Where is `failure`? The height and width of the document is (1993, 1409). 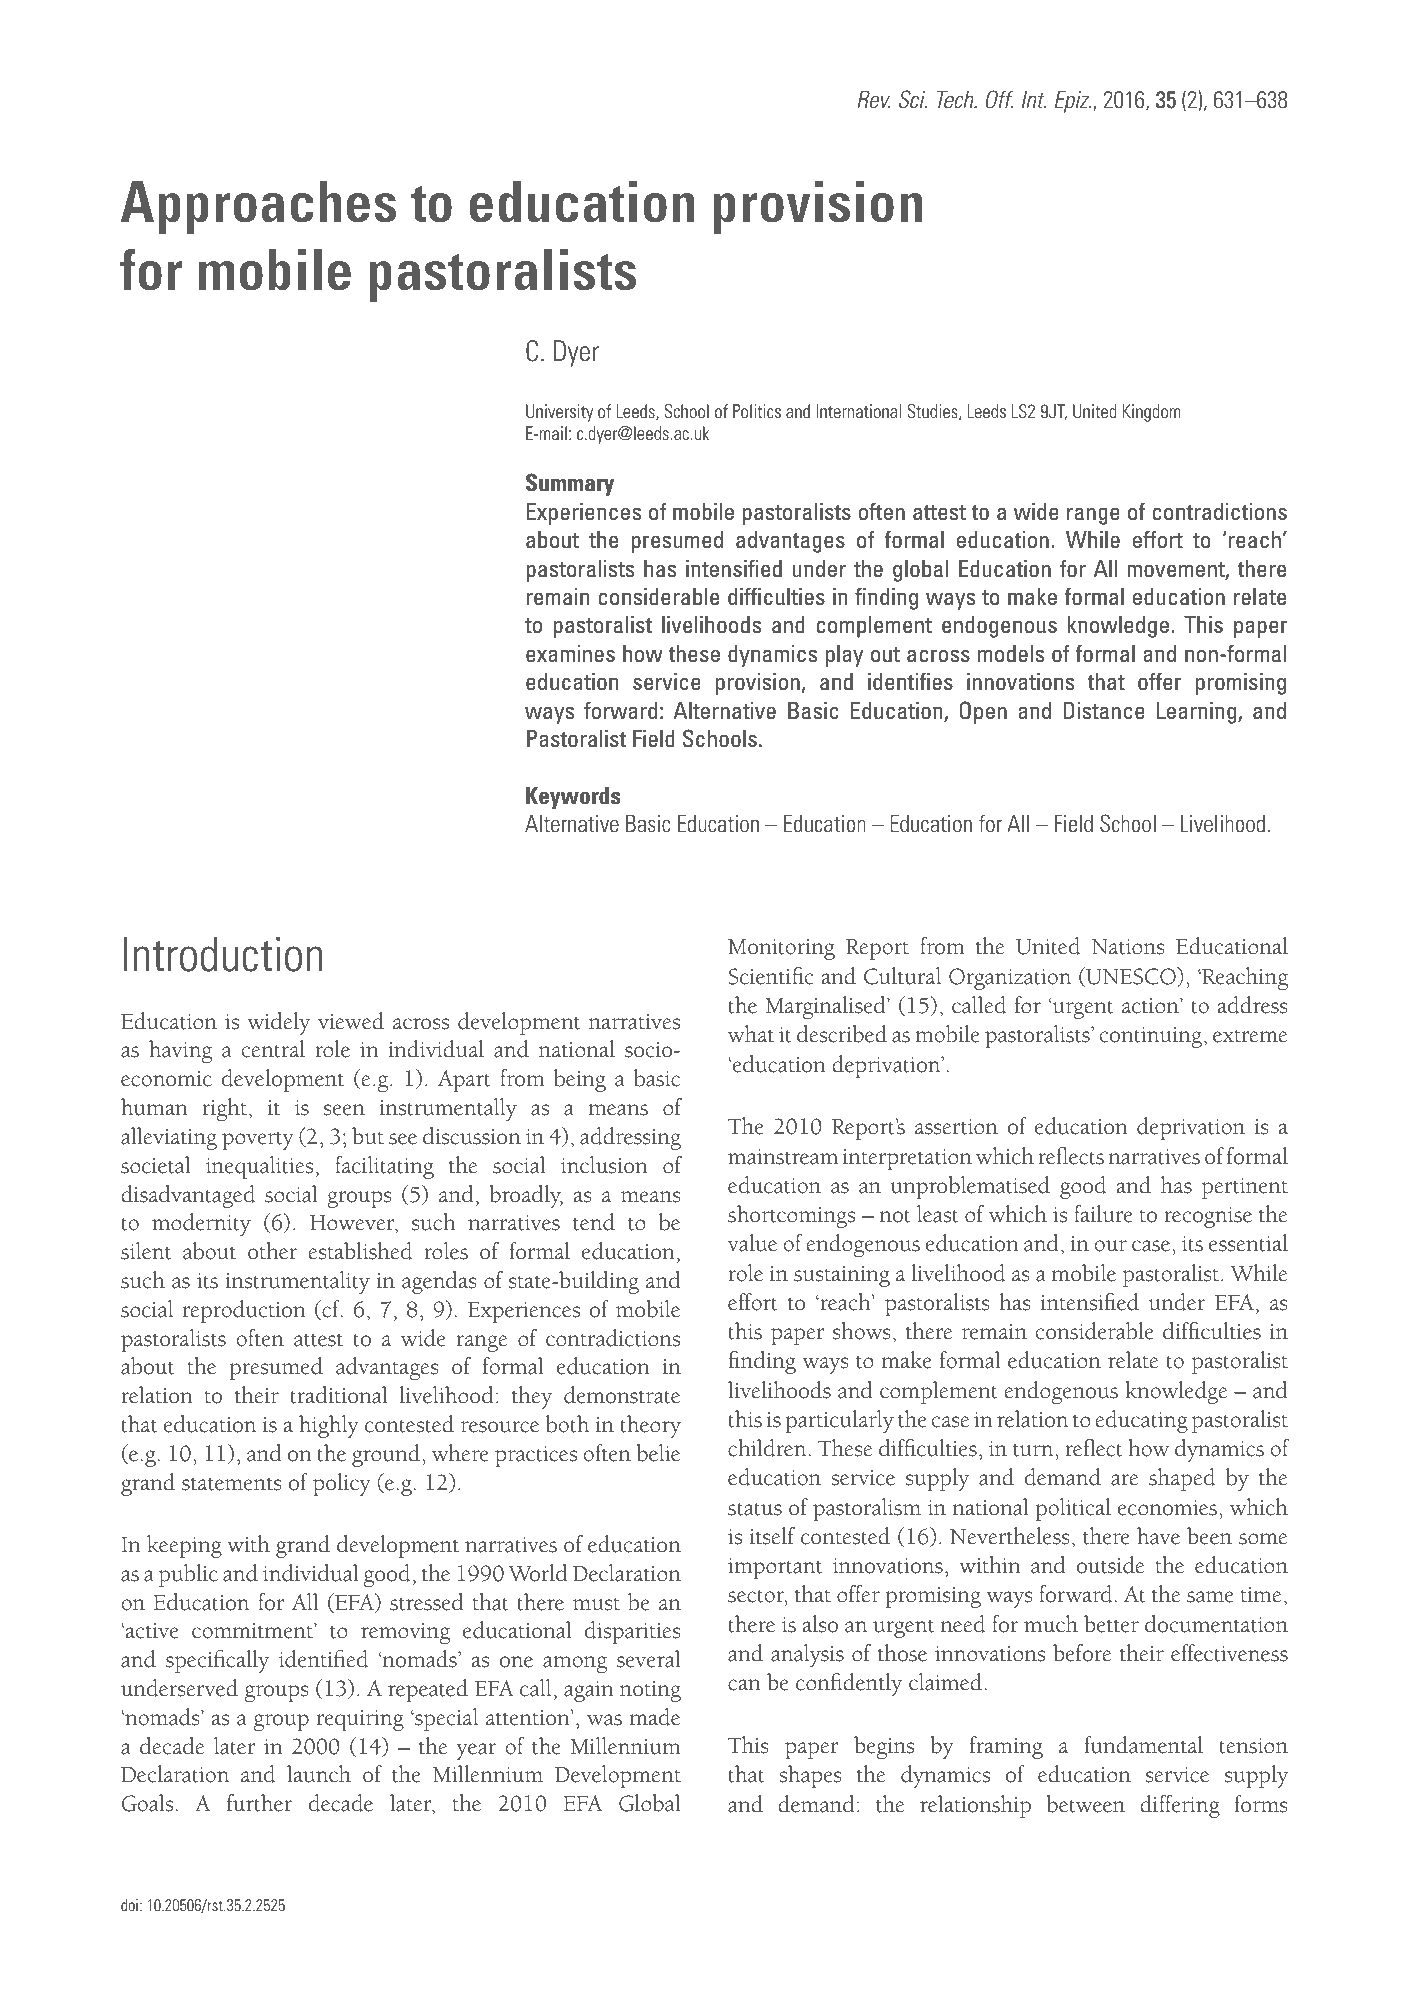
failure is located at coordinates (1103, 1214).
